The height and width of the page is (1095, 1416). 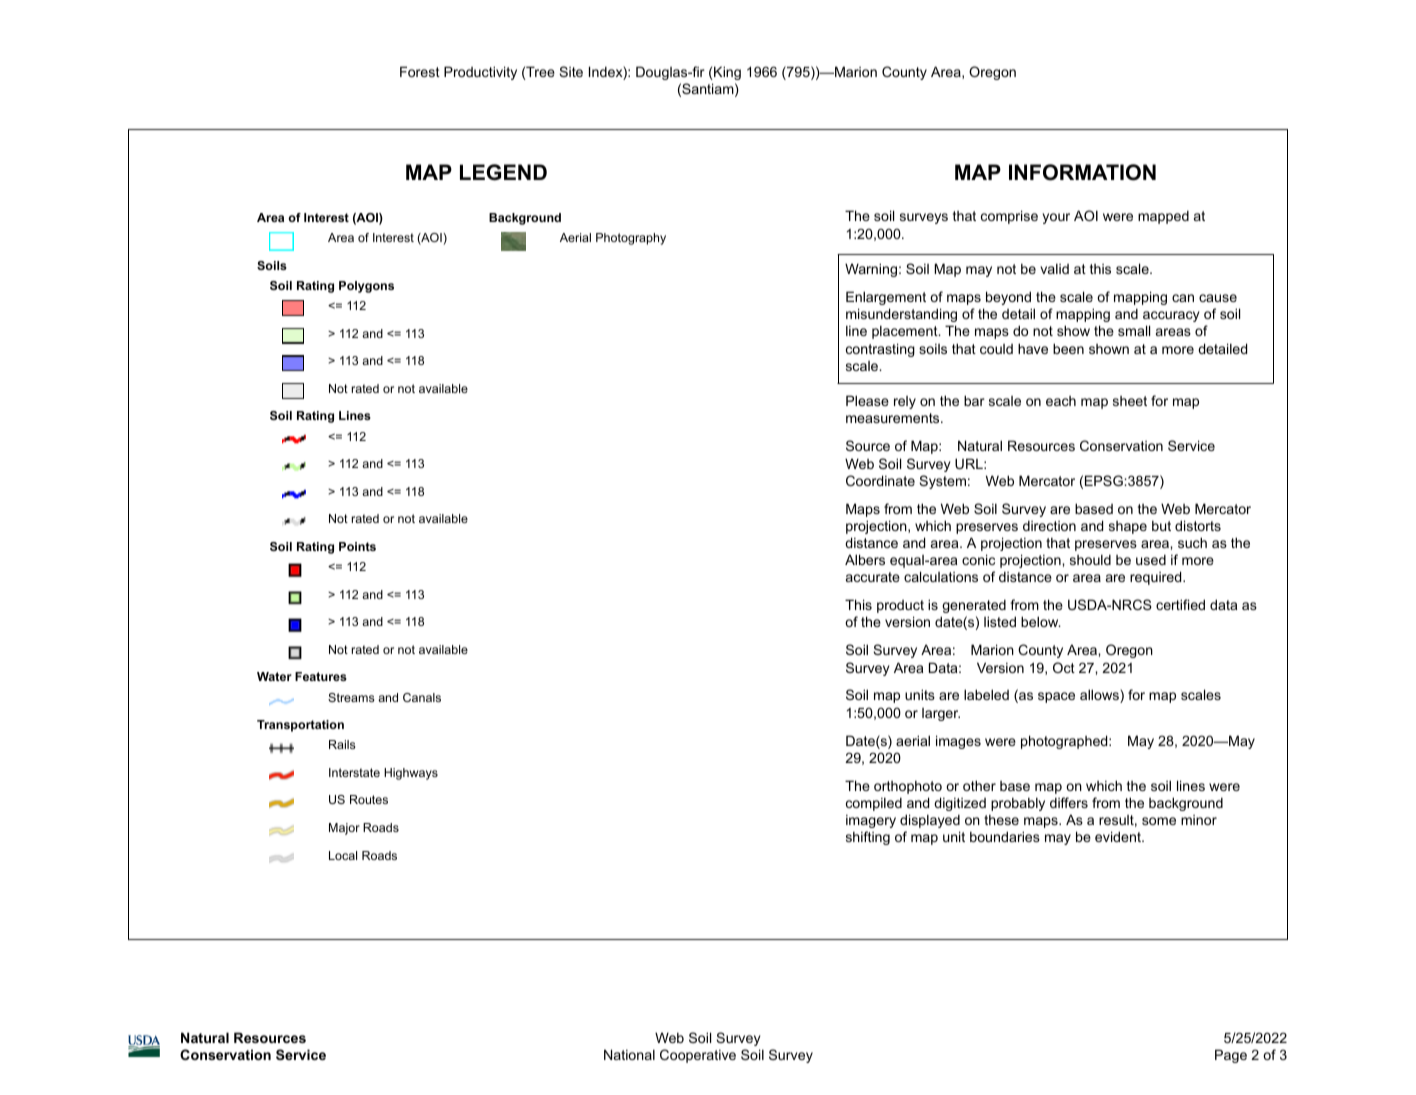 I want to click on Albers, so click(x=865, y=559).
